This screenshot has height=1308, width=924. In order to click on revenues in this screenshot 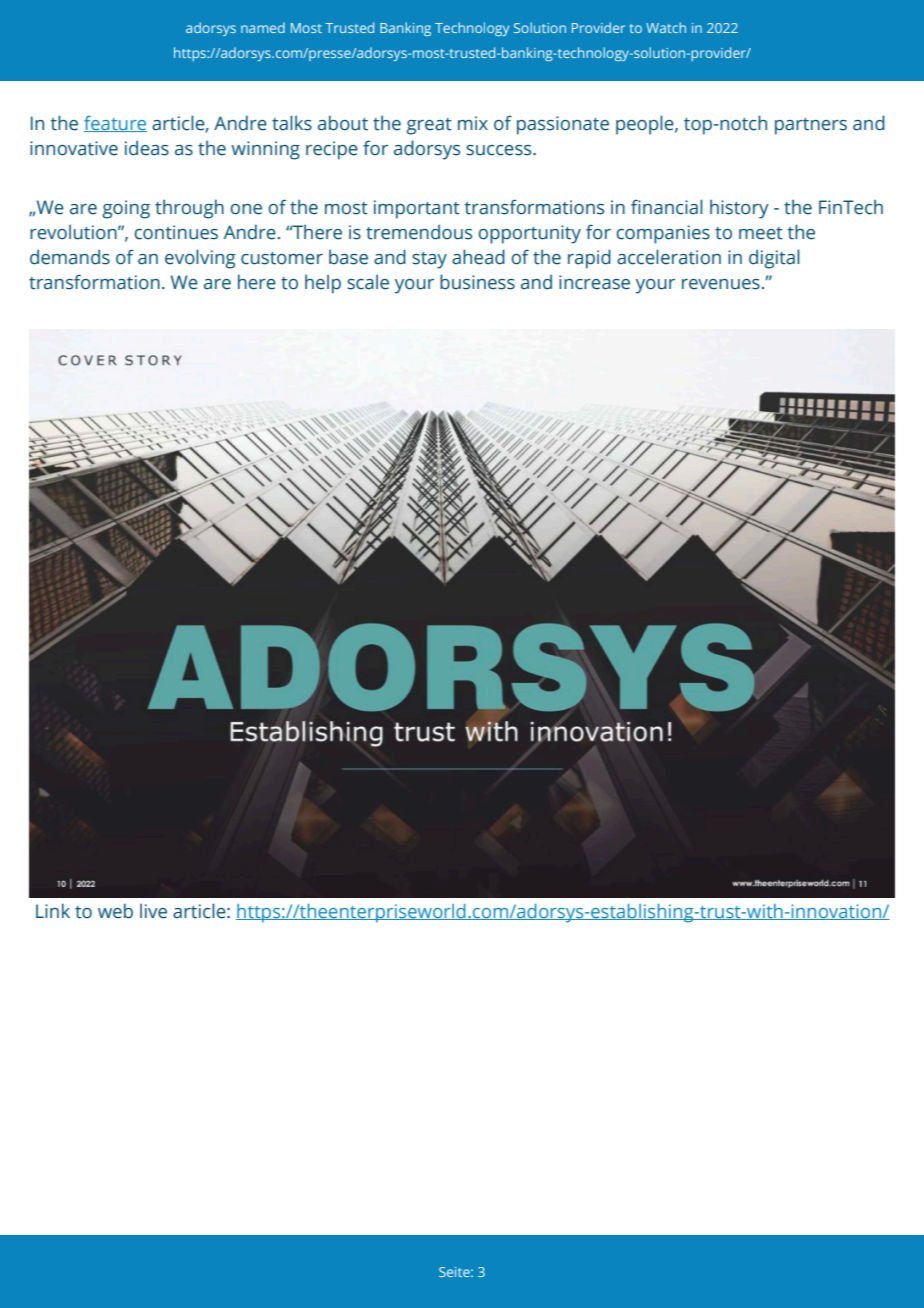, I will do `click(721, 284)`.
